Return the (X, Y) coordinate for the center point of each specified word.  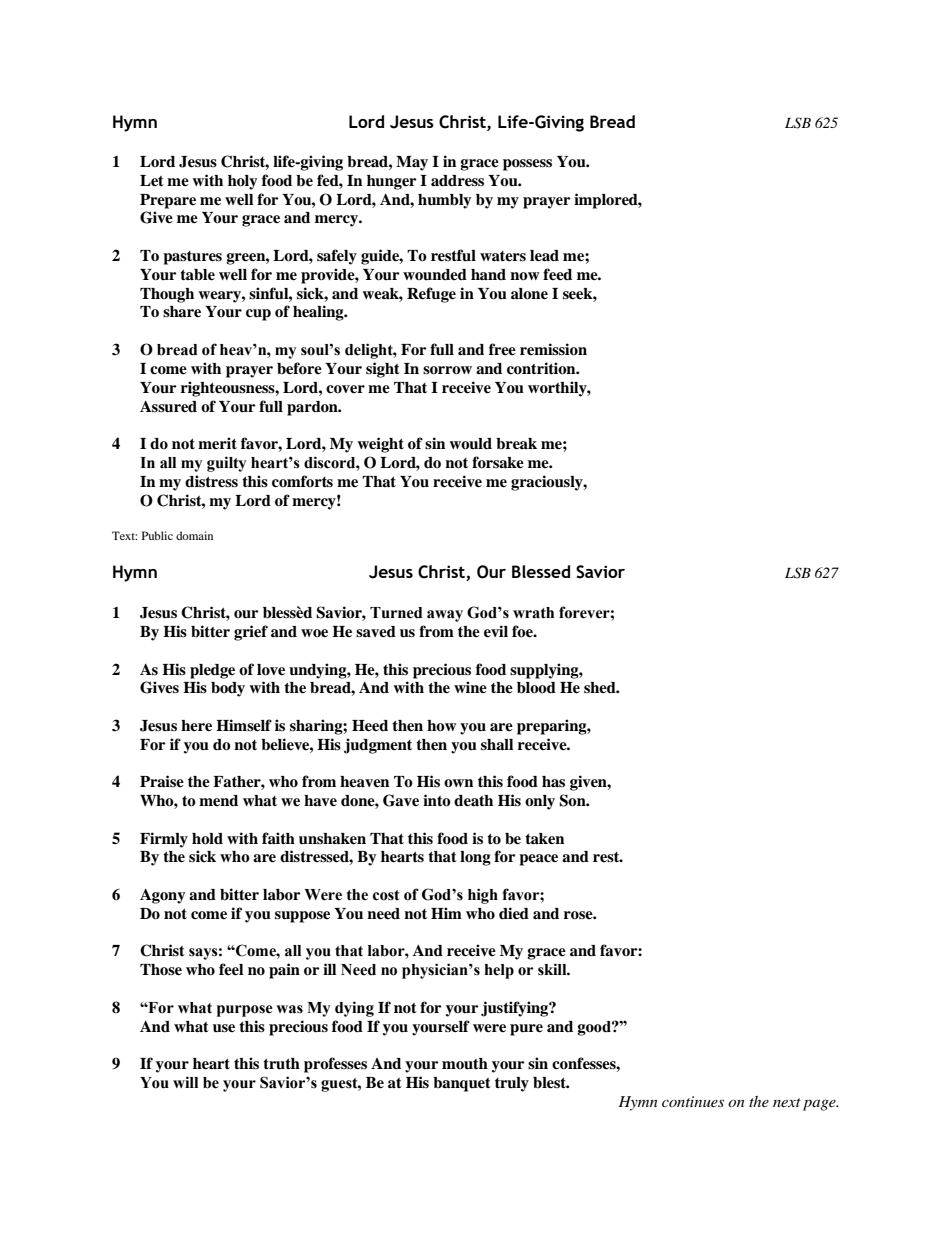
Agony (162, 896)
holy (242, 182)
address (457, 181)
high (483, 896)
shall (497, 745)
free (502, 349)
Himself (244, 725)
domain (194, 535)
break (516, 444)
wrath (533, 613)
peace (538, 860)
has (553, 782)
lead (544, 256)
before (299, 368)
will (185, 1082)
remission (553, 349)
